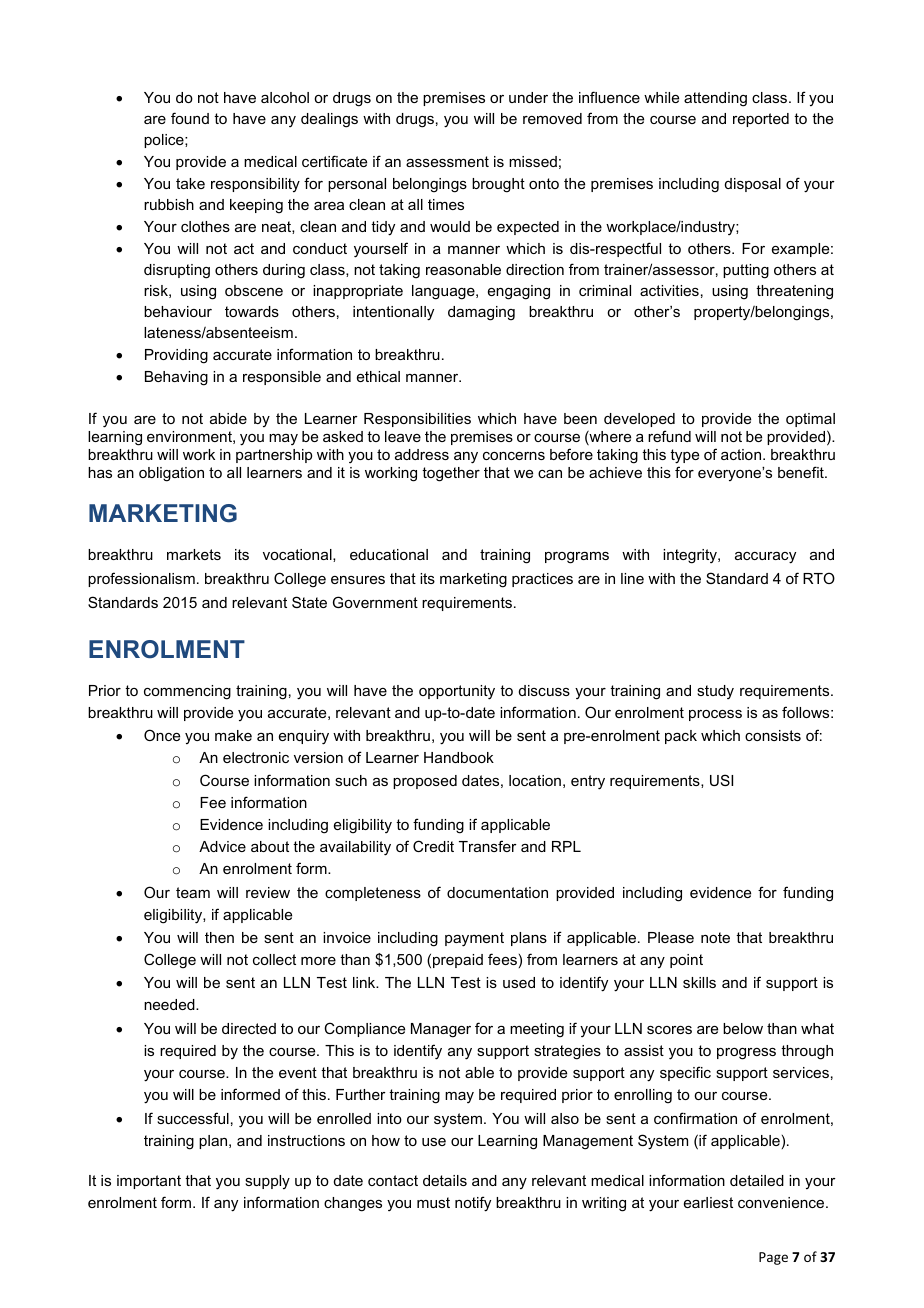 The height and width of the page is (1308, 924). What do you see at coordinates (190, 118) in the page?
I see `found` at bounding box center [190, 118].
